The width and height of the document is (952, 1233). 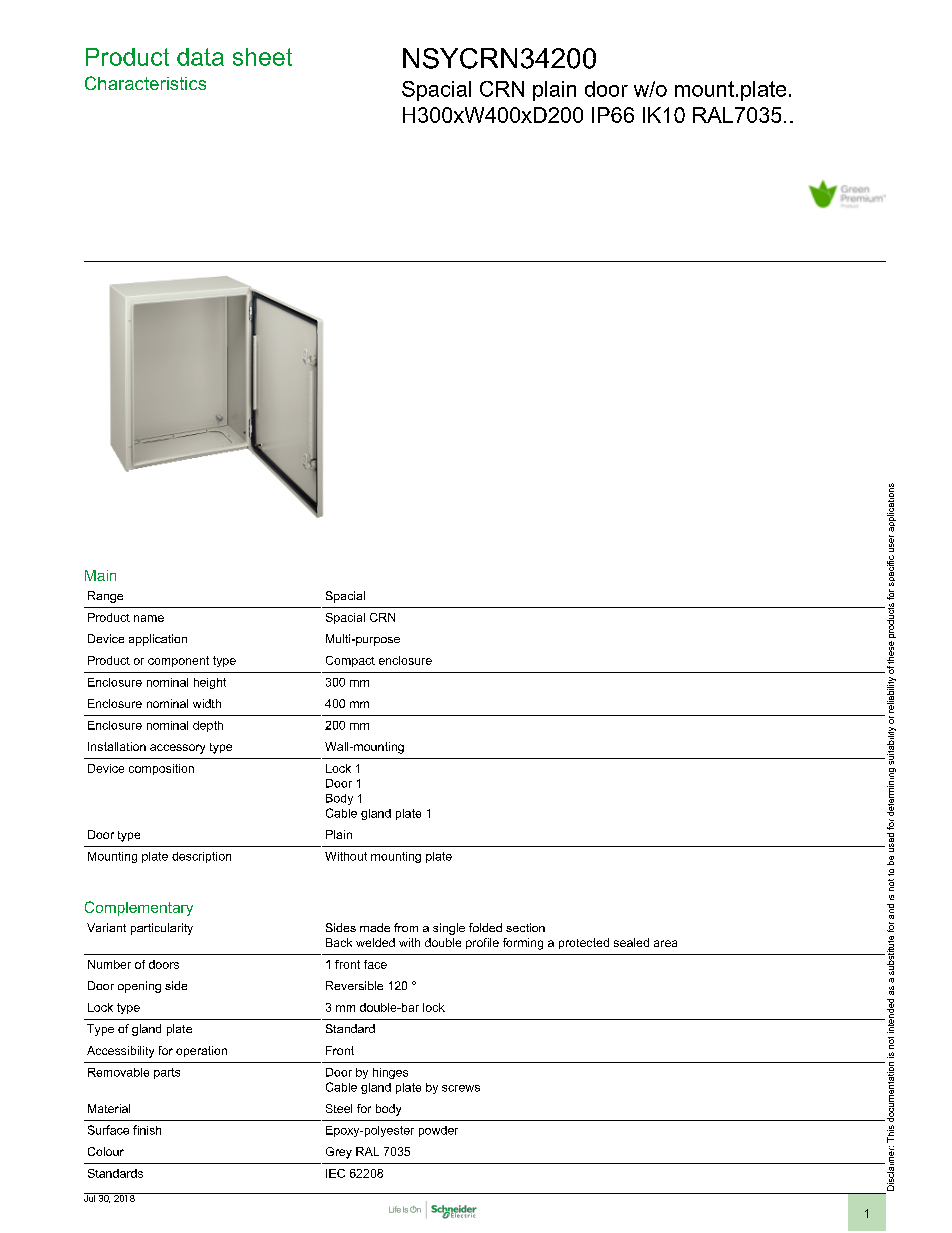 I want to click on section, so click(x=525, y=927).
